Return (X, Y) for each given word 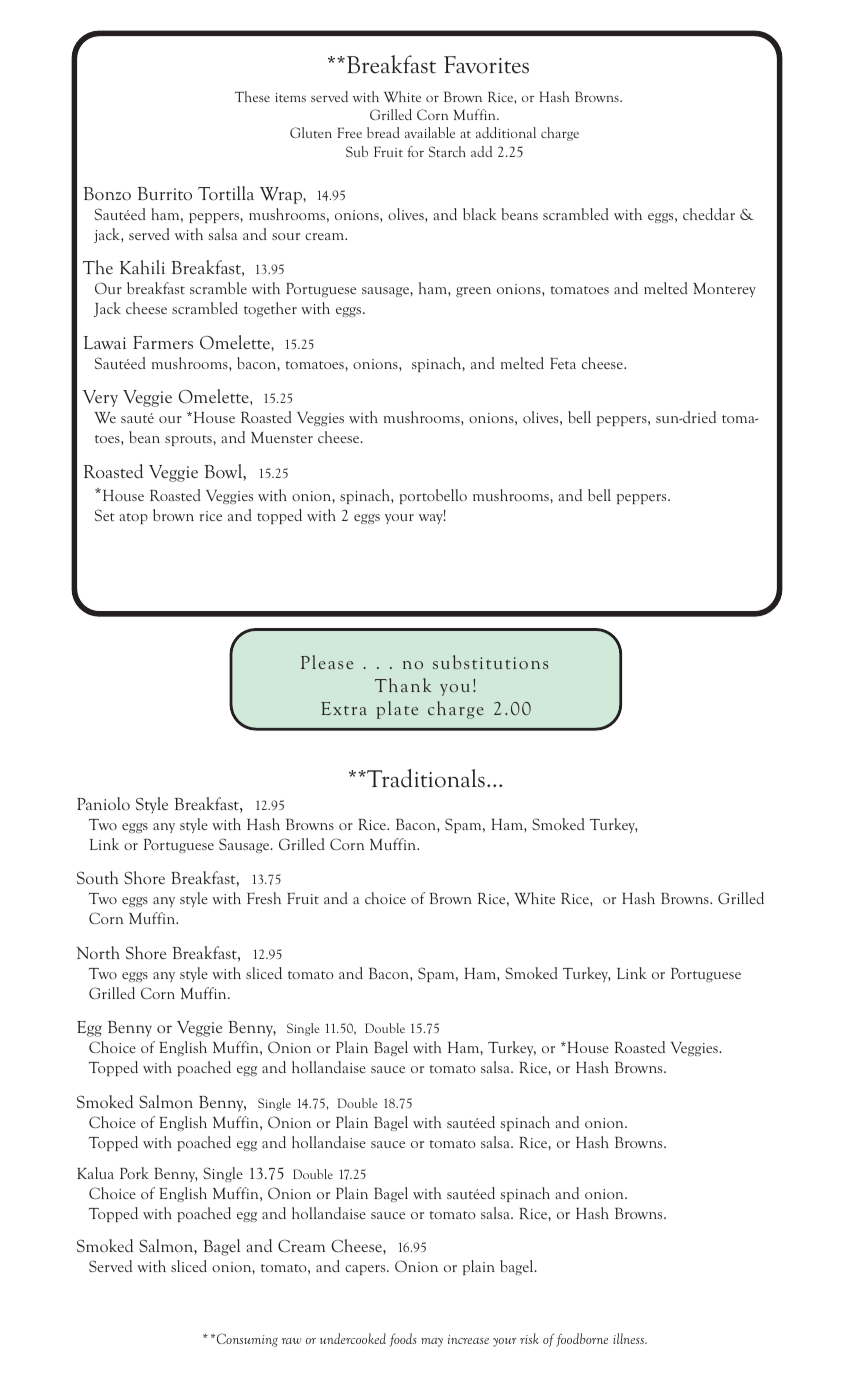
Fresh (264, 898)
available (430, 132)
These (252, 96)
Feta (563, 363)
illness (630, 1338)
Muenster (282, 437)
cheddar (709, 214)
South (97, 877)
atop (133, 518)
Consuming (247, 1340)
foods (403, 1340)
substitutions (490, 662)
